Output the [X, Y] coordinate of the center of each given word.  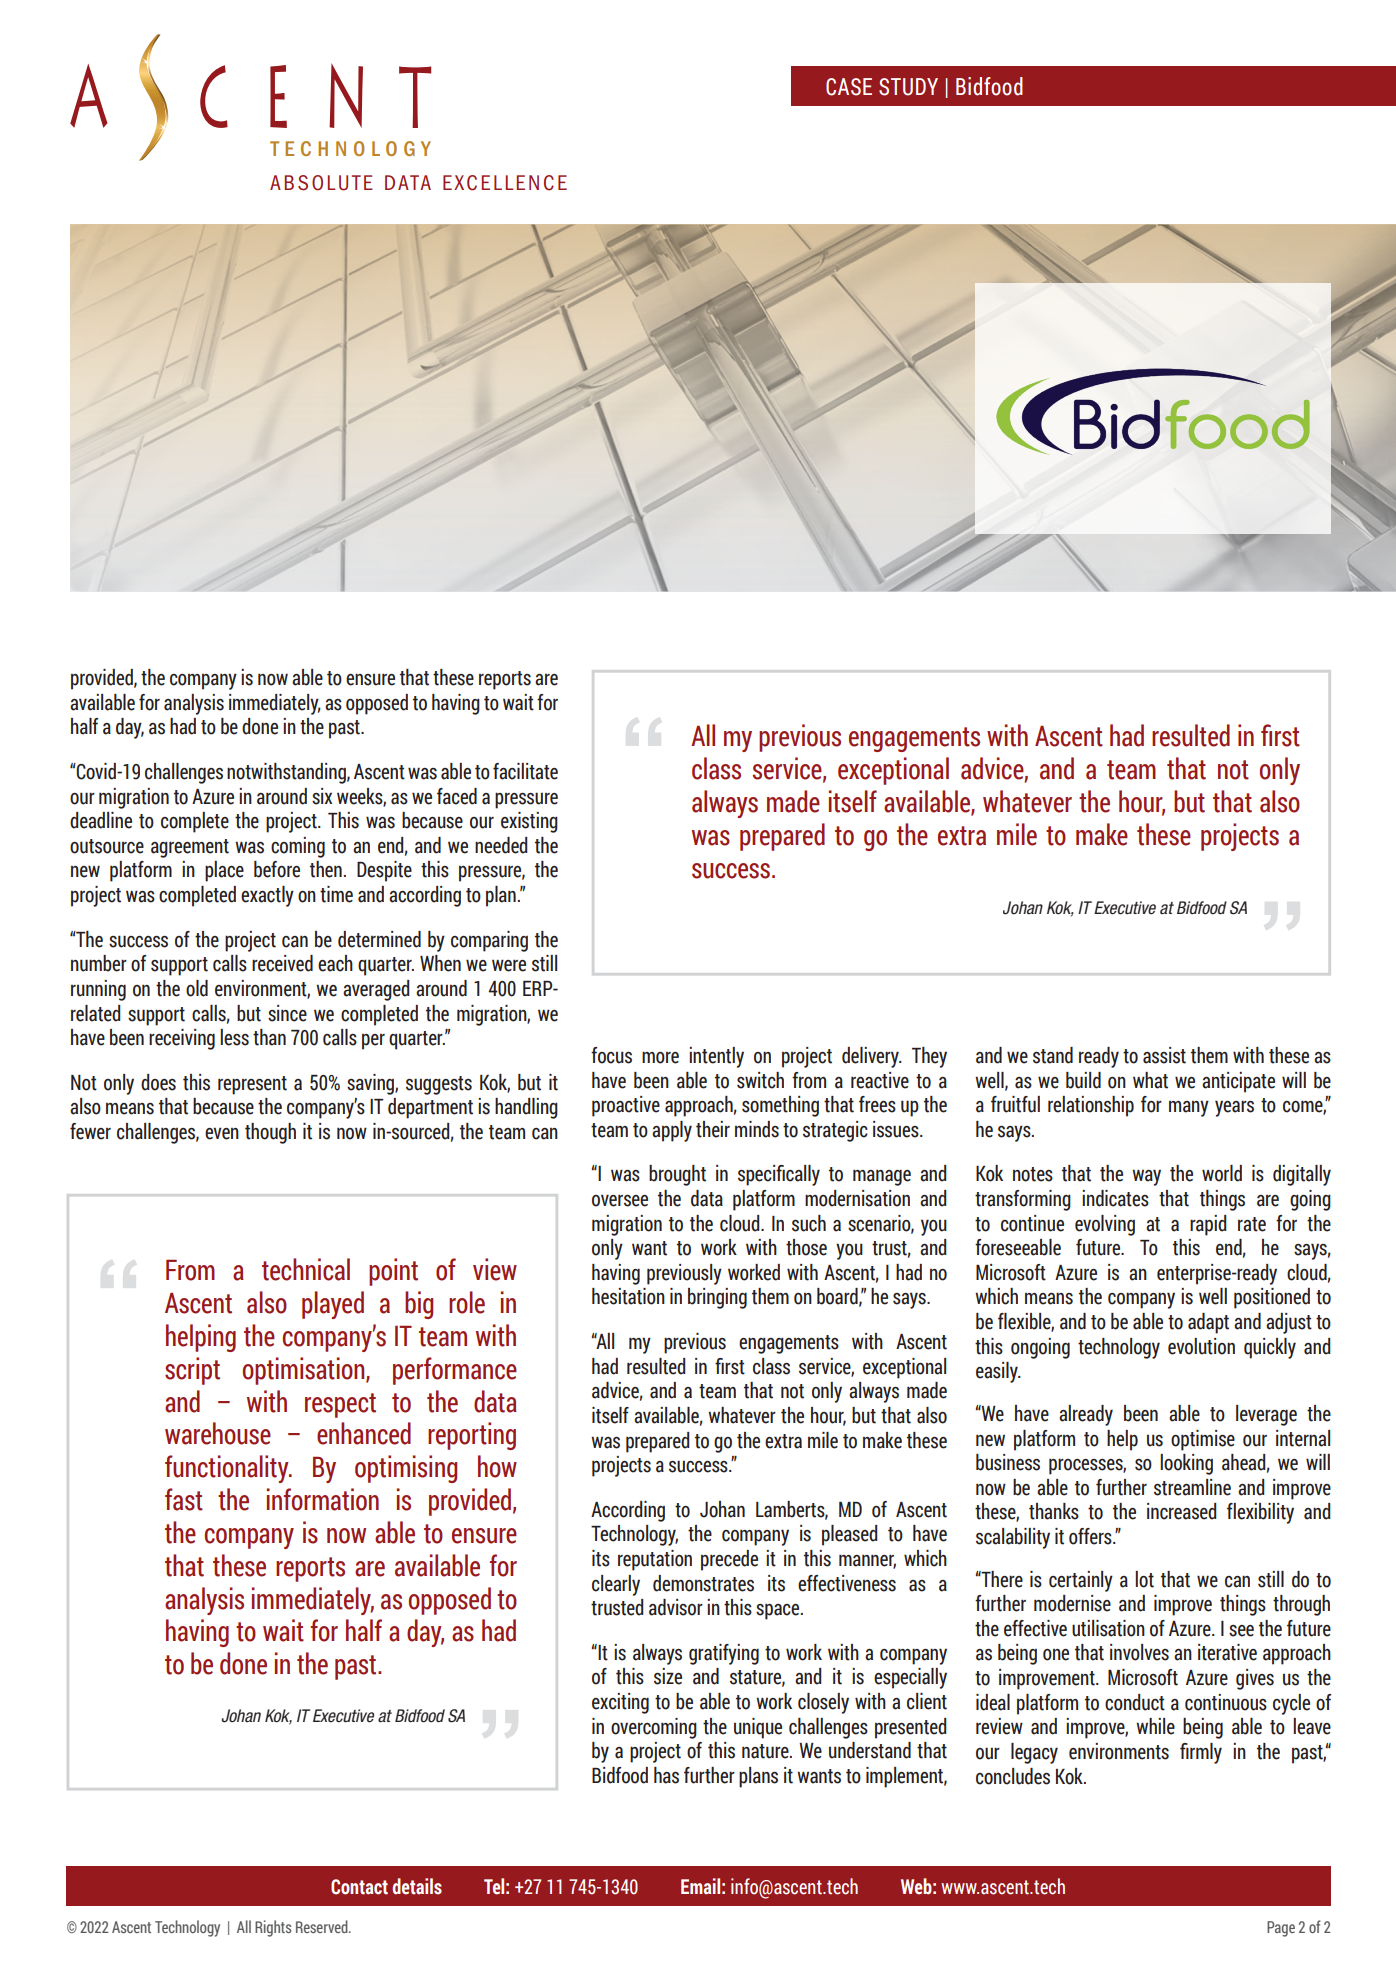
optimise [1203, 1440]
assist [1164, 1055]
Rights [273, 1928]
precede [729, 1560]
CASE [849, 87]
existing [529, 822]
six [322, 796]
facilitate [525, 771]
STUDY [908, 87]
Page [1281, 1929]
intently [716, 1057]
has [666, 1775]
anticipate [1238, 1082]
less [234, 1037]
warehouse [218, 1433]
